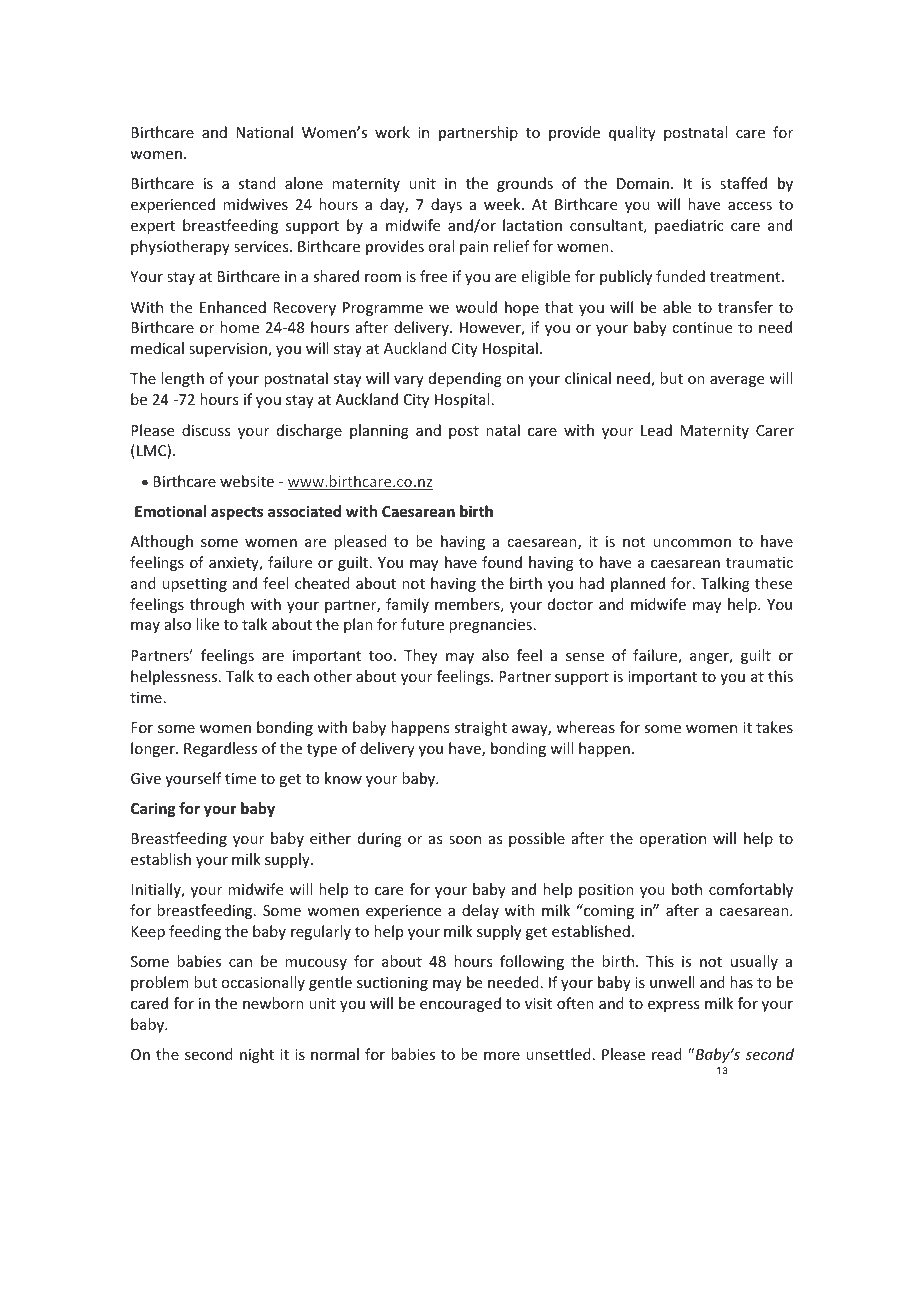 The image size is (924, 1309). I want to click on straight, so click(480, 728).
